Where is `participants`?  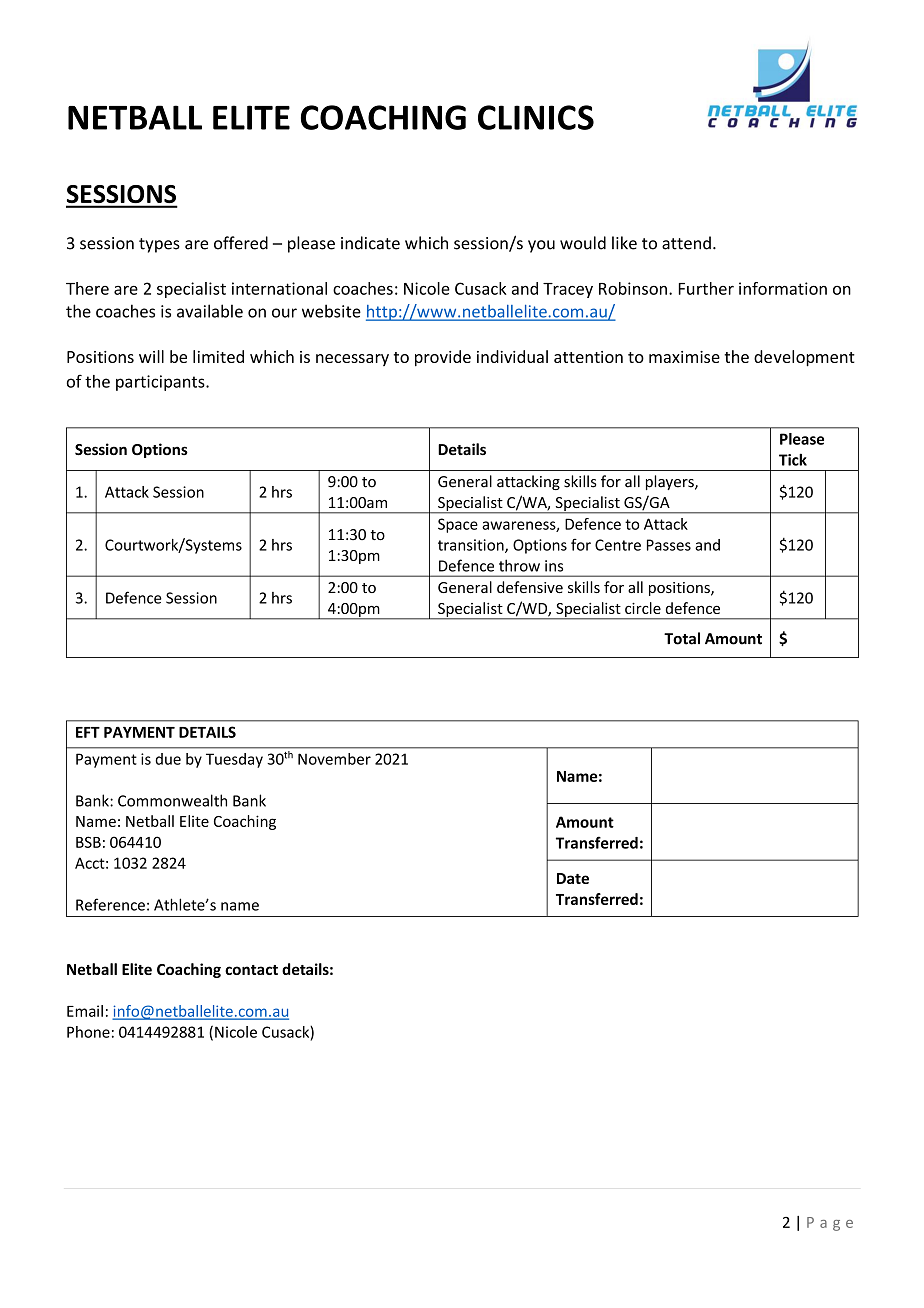 participants is located at coordinates (161, 383).
